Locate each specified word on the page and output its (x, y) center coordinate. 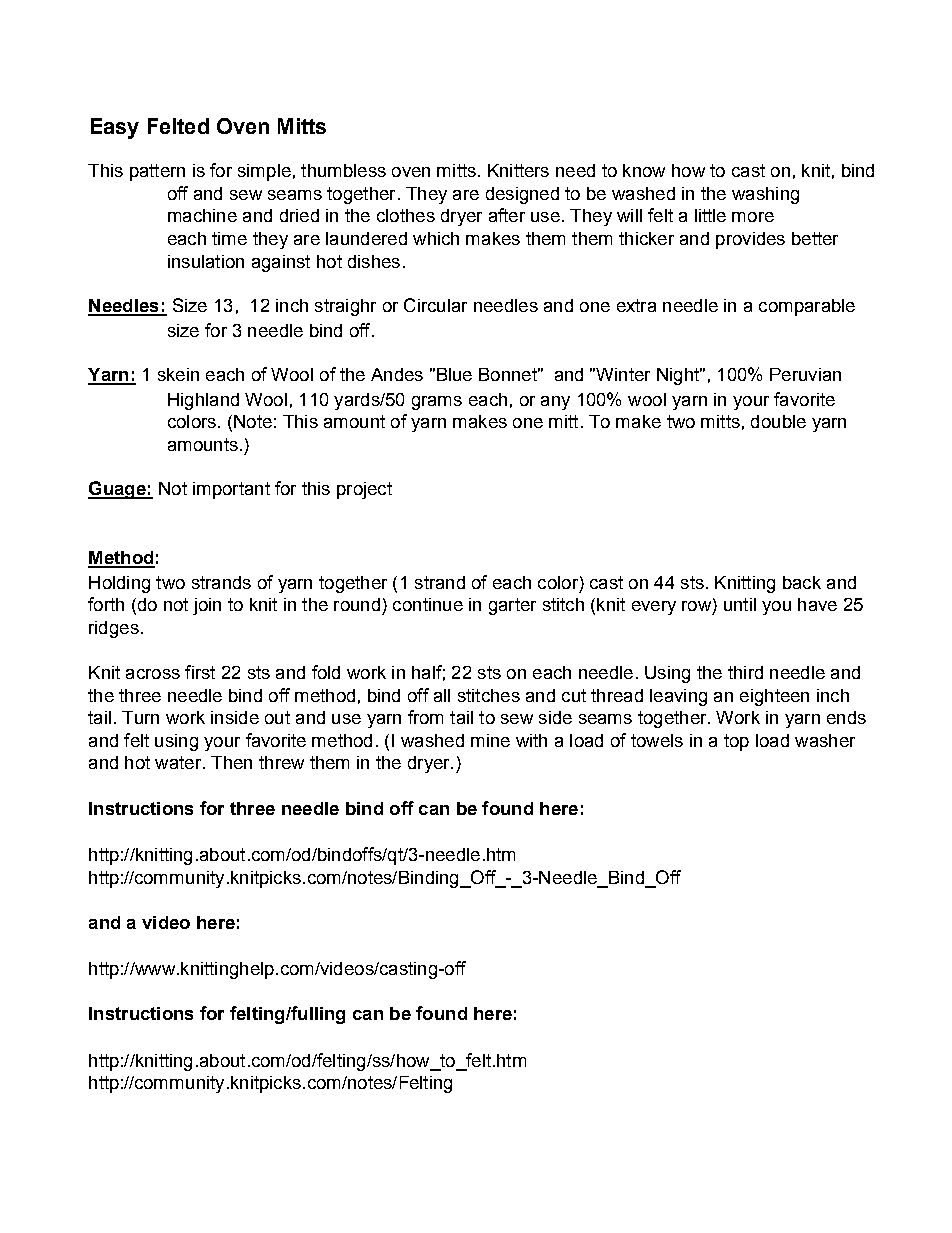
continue (428, 604)
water (179, 762)
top (736, 742)
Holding (119, 584)
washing (765, 195)
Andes (397, 374)
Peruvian (805, 374)
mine (490, 740)
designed (522, 195)
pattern (157, 172)
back (802, 582)
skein (178, 374)
